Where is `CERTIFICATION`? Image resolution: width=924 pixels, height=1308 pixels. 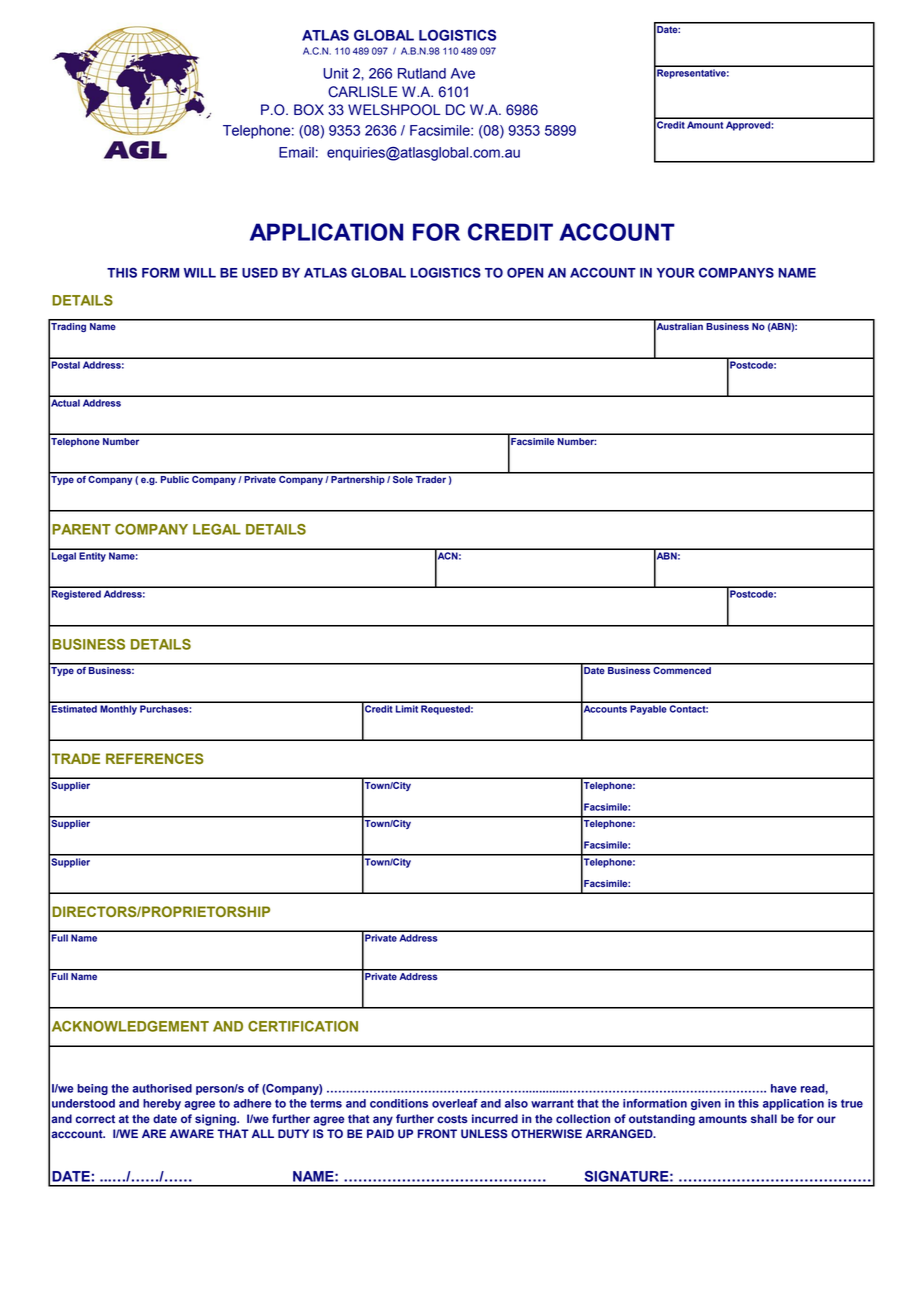
CERTIFICATION is located at coordinates (303, 1026).
